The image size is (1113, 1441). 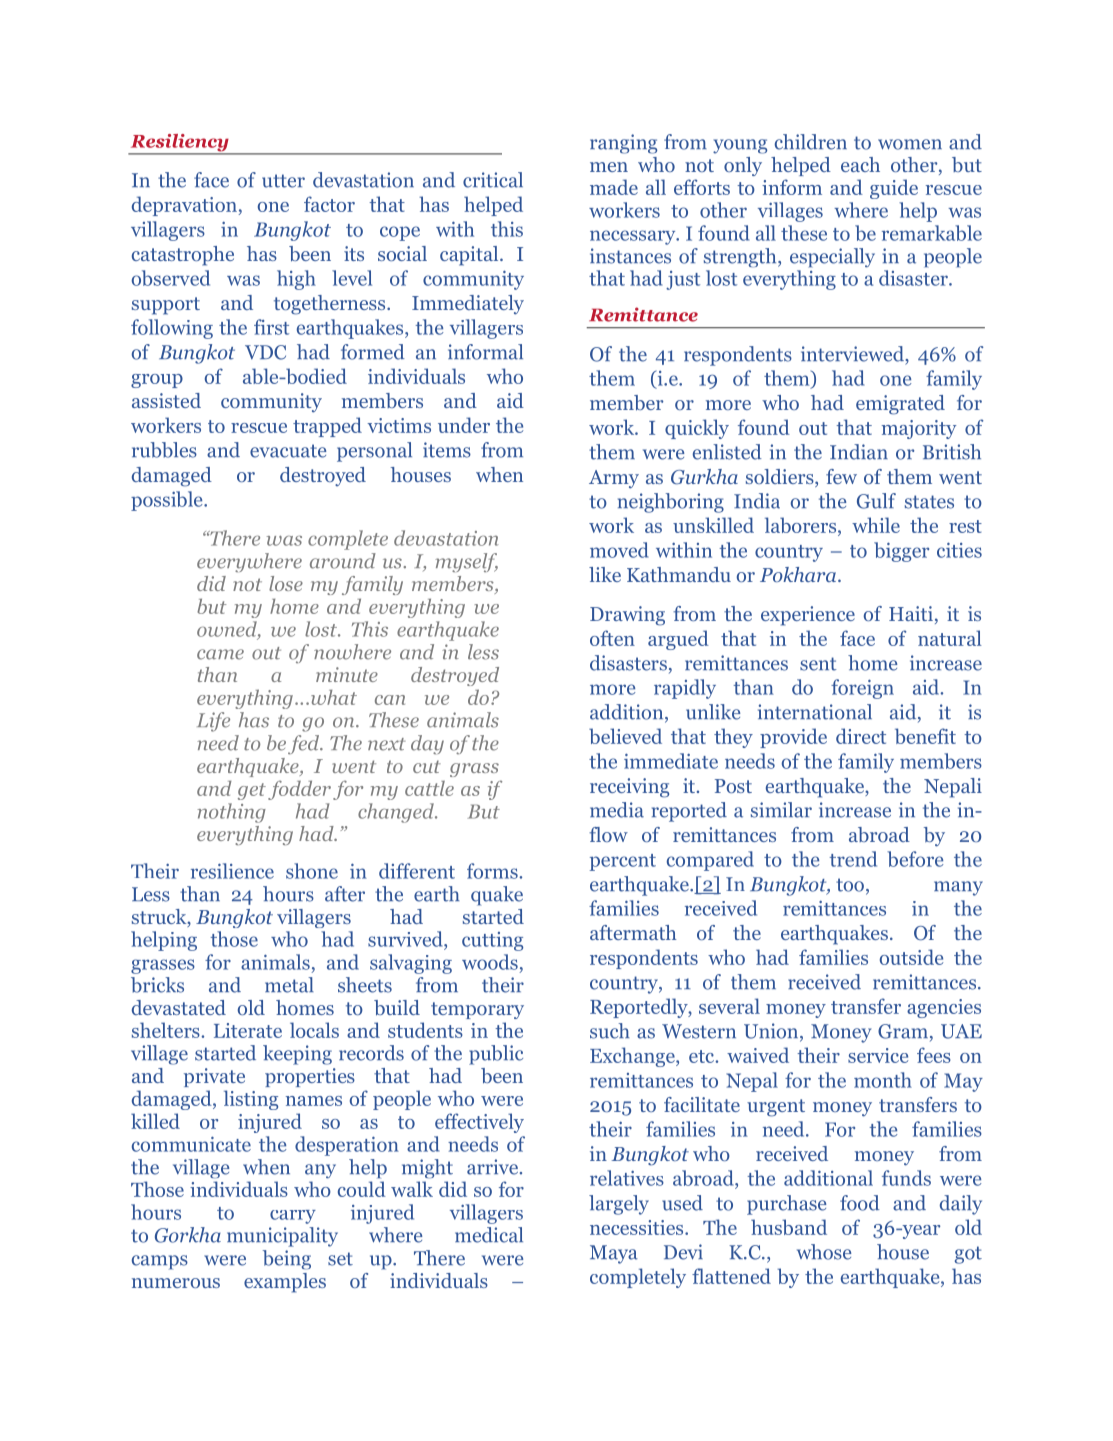 I want to click on evacuate, so click(x=288, y=451).
